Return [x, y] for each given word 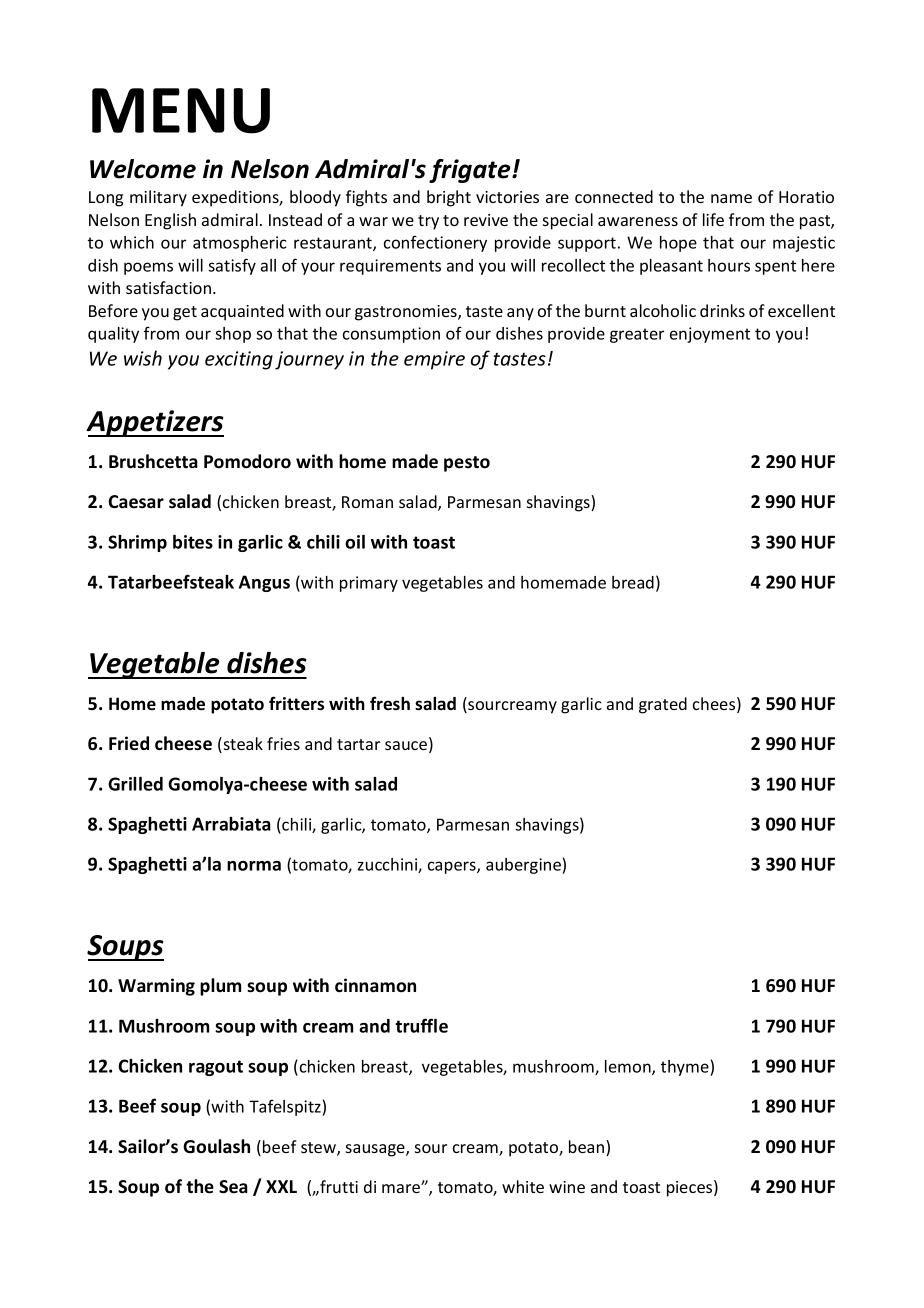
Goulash [216, 1146]
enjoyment [710, 335]
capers [453, 867]
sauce [407, 747]
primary [369, 584]
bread [633, 582]
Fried [129, 743]
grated [663, 705]
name [731, 198]
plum [220, 987]
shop [233, 335]
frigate [471, 171]
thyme [686, 1068]
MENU [181, 111]
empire [434, 360]
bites [193, 542]
